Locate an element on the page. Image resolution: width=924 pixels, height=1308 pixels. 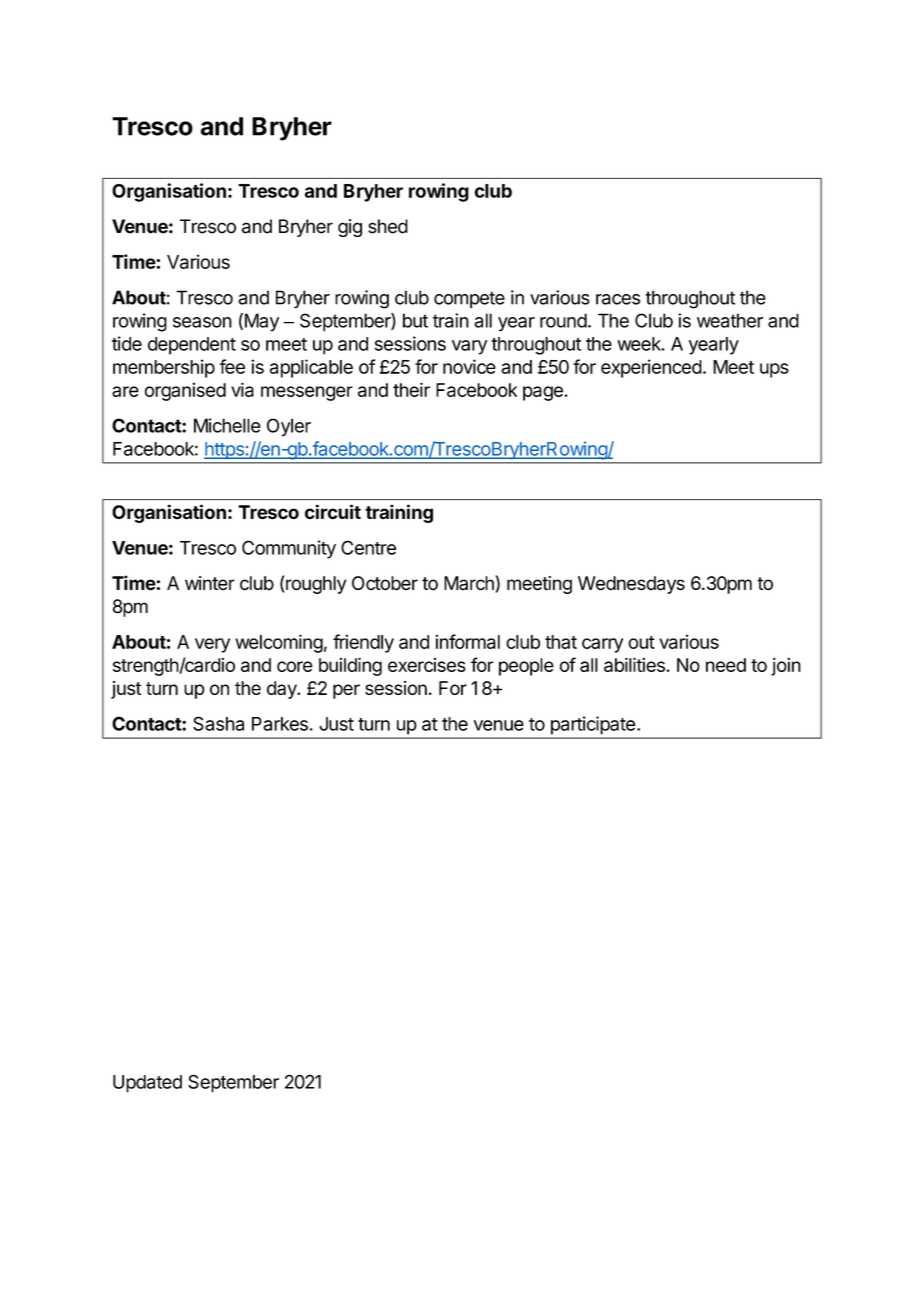
their is located at coordinates (411, 389).
